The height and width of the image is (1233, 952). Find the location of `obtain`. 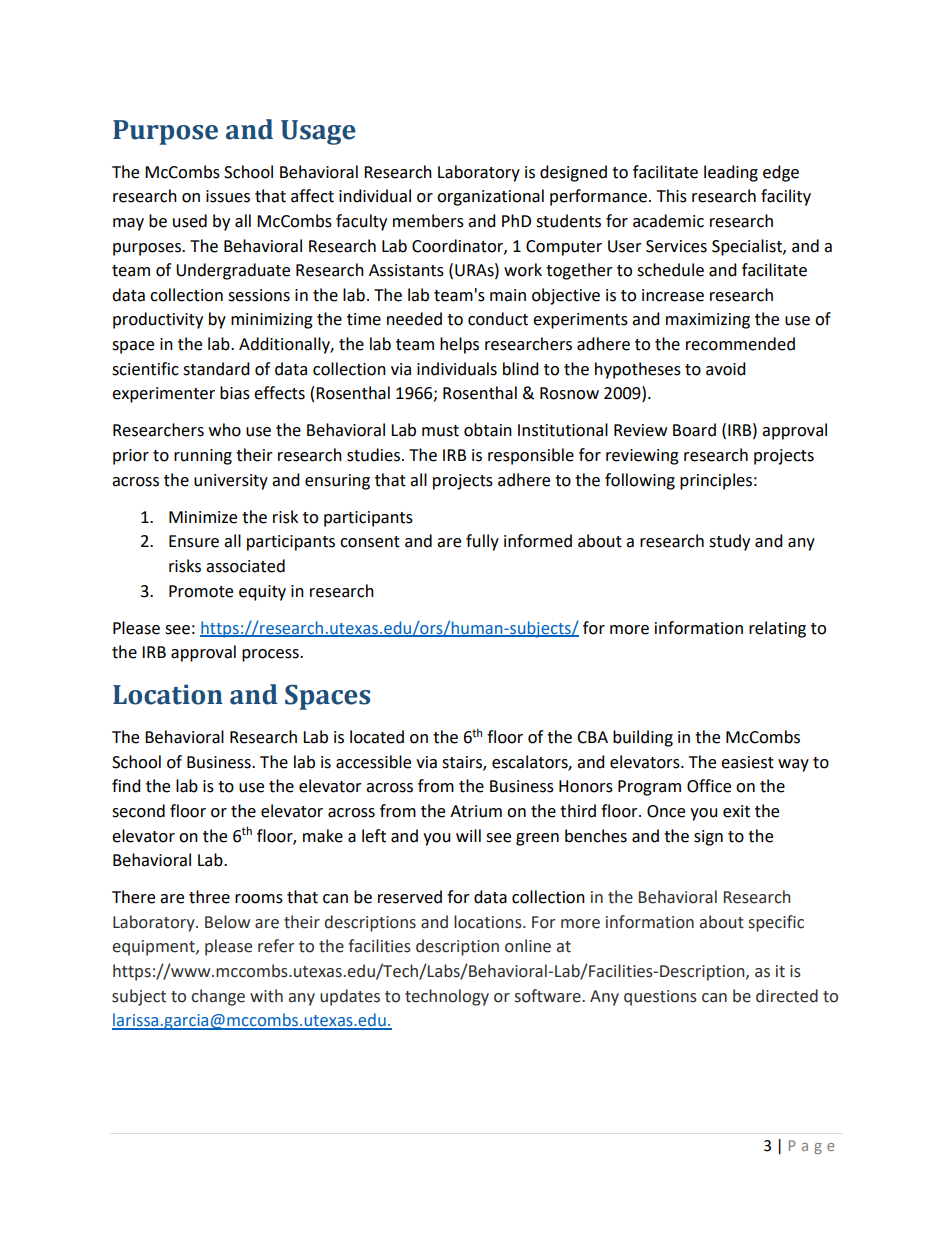

obtain is located at coordinates (488, 430).
